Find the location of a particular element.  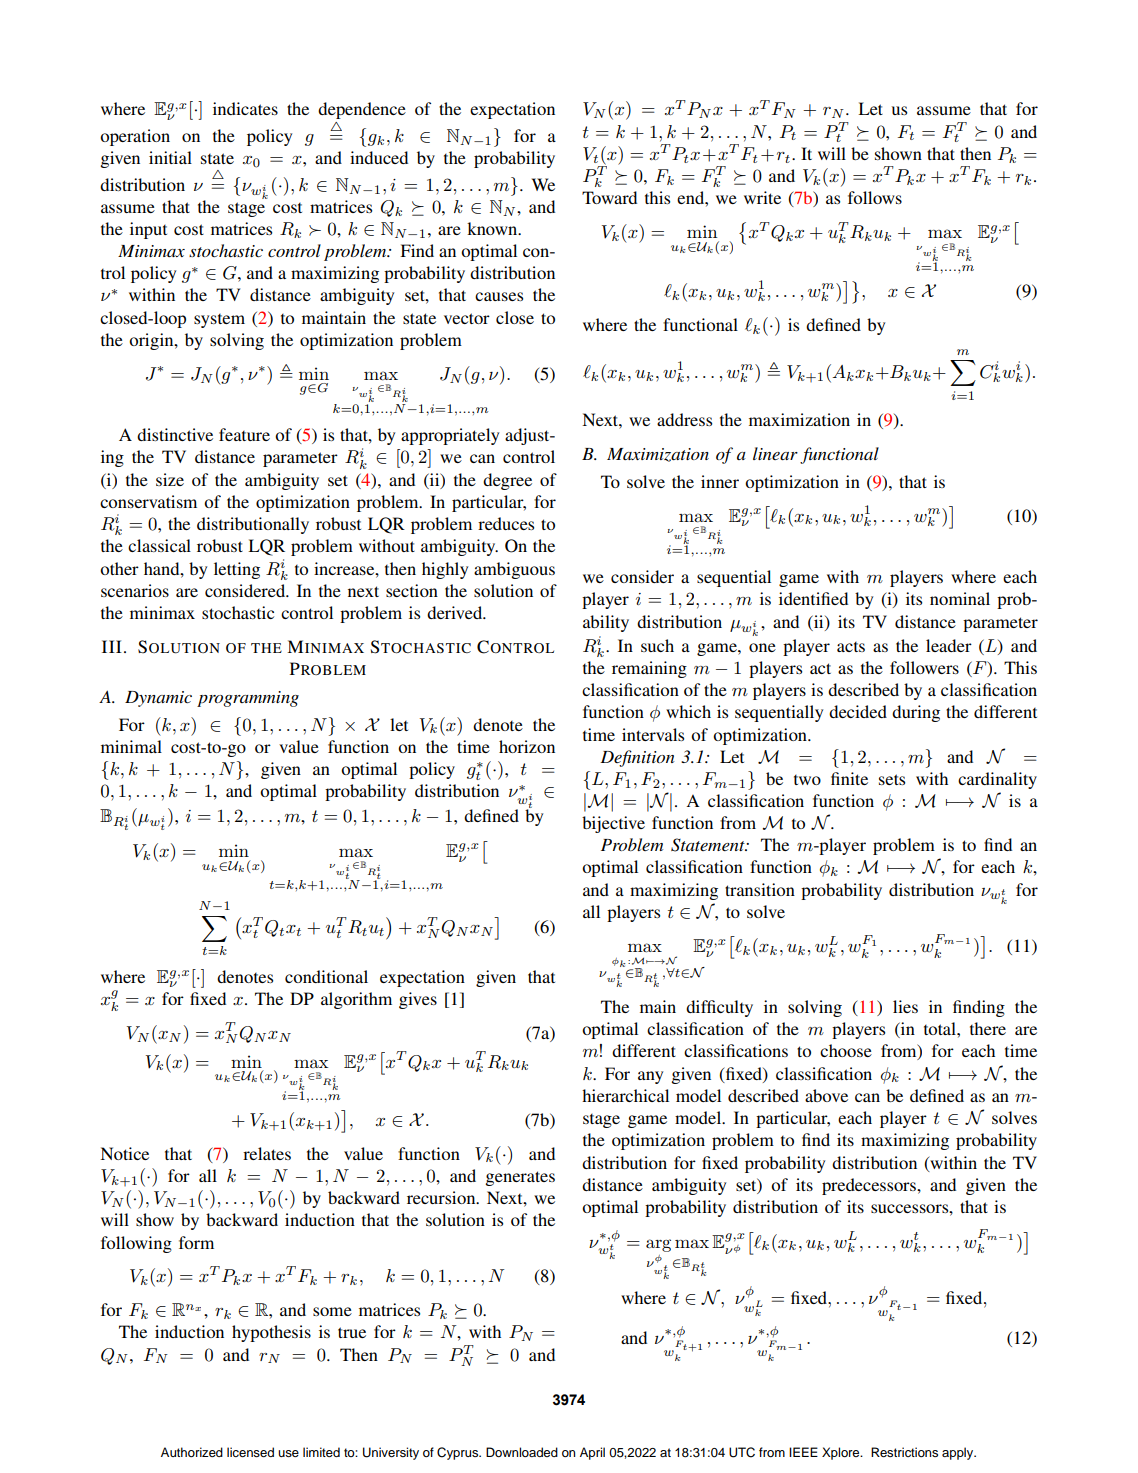

bijective is located at coordinates (613, 824).
